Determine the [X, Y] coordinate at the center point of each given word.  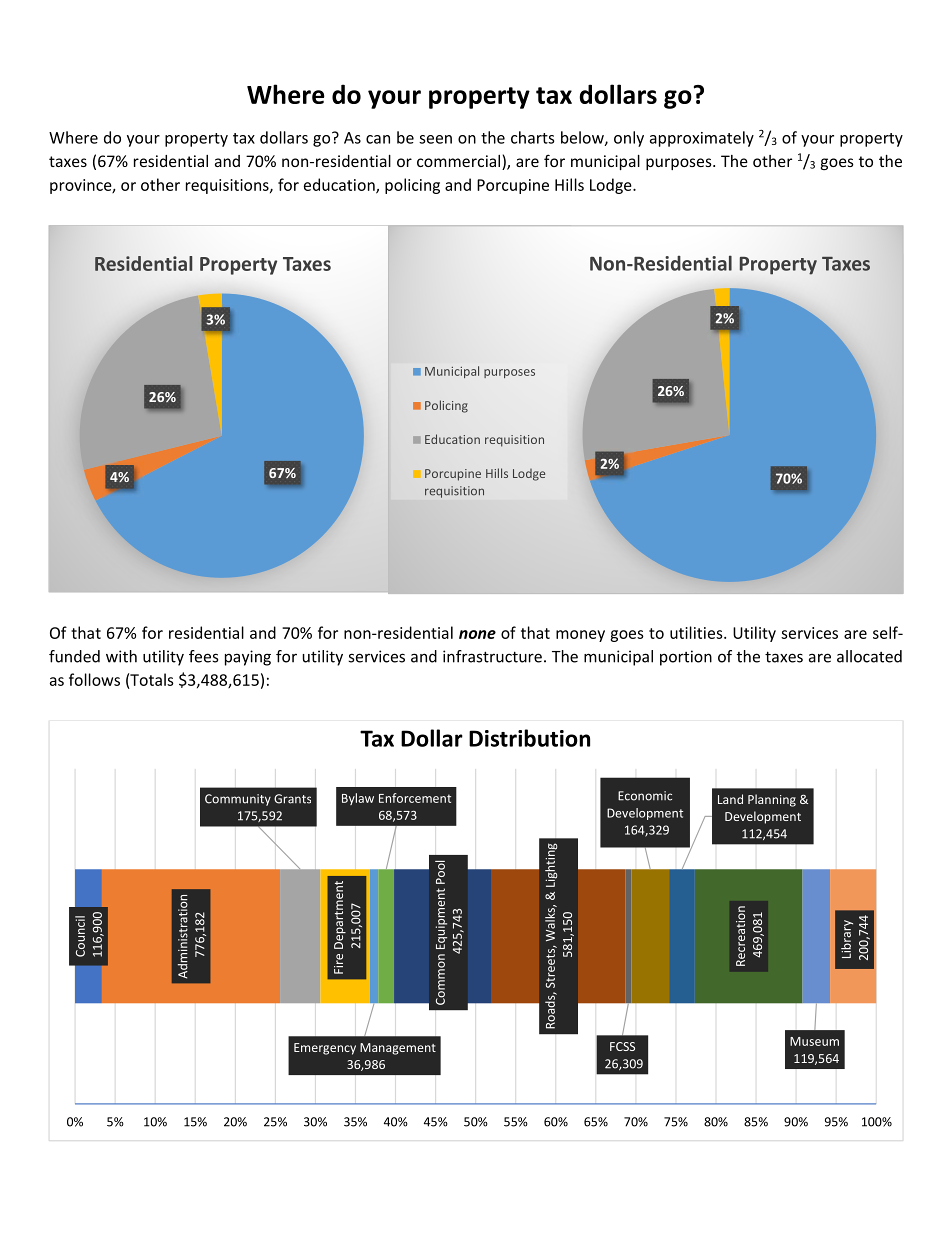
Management [398, 1049]
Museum [814, 1041]
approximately [702, 139]
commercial [460, 162]
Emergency [325, 1049]
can [378, 139]
